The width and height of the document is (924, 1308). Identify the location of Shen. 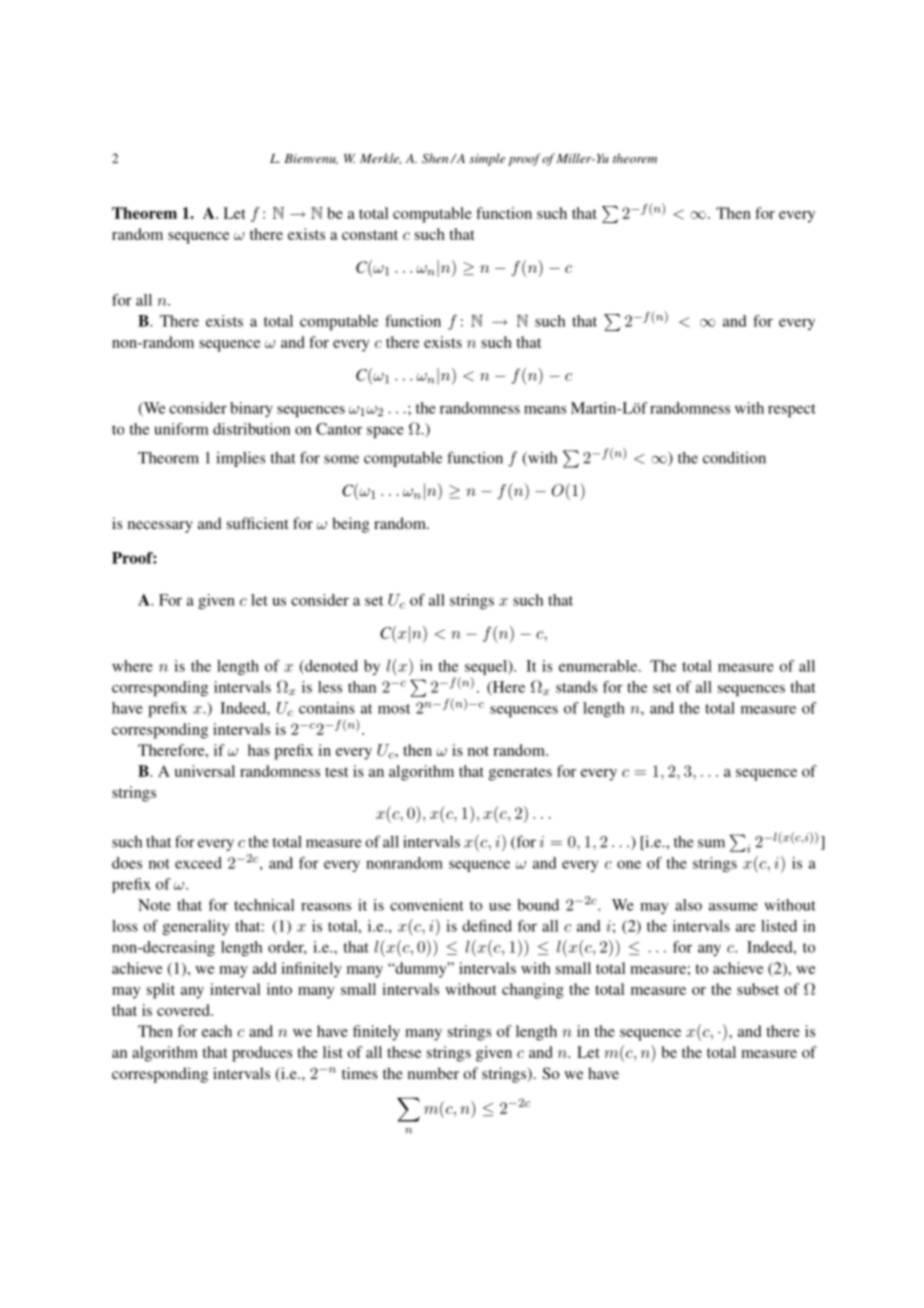
(436, 158).
